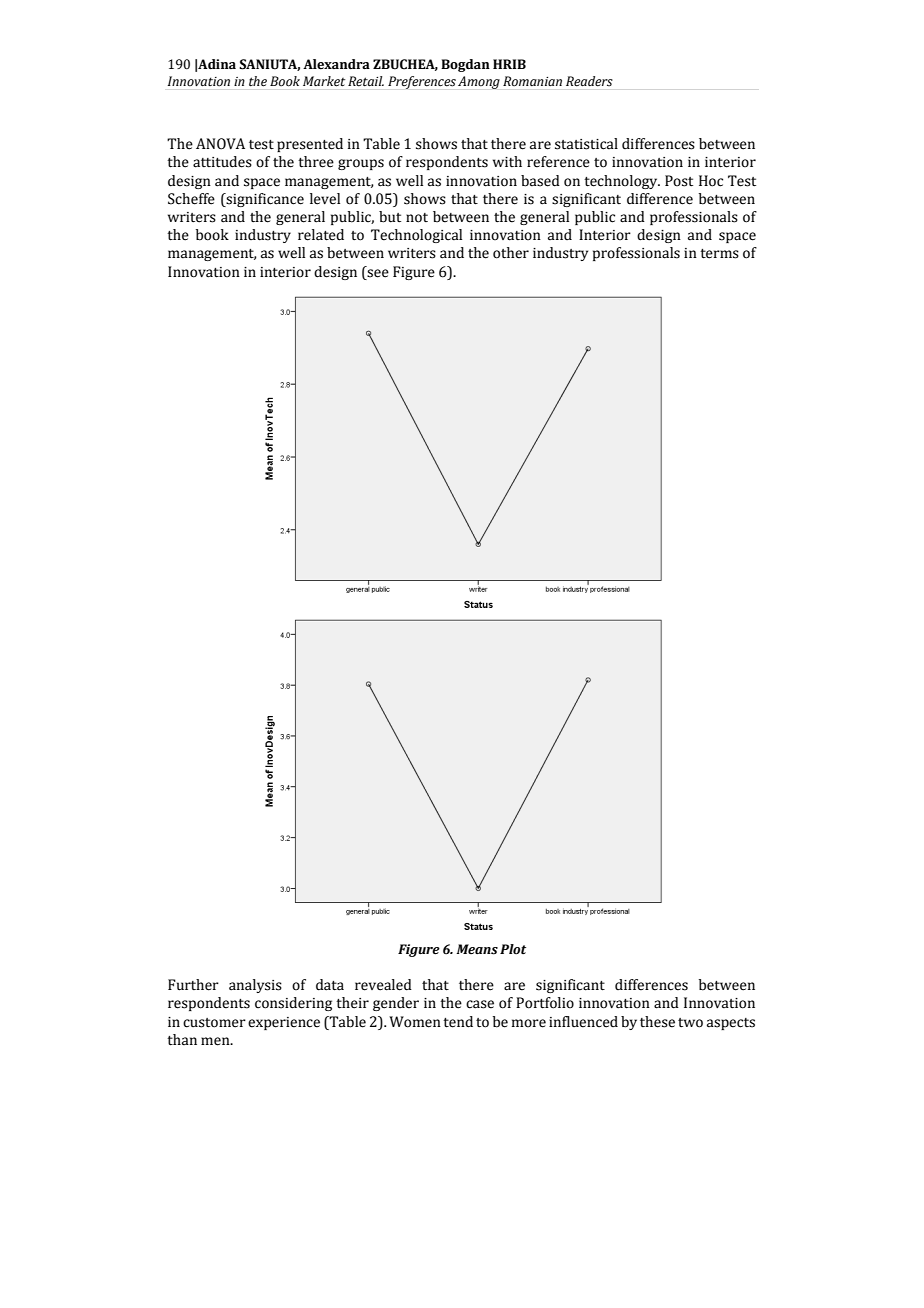  Describe the element at coordinates (719, 254) in the screenshot. I see `terms` at that location.
